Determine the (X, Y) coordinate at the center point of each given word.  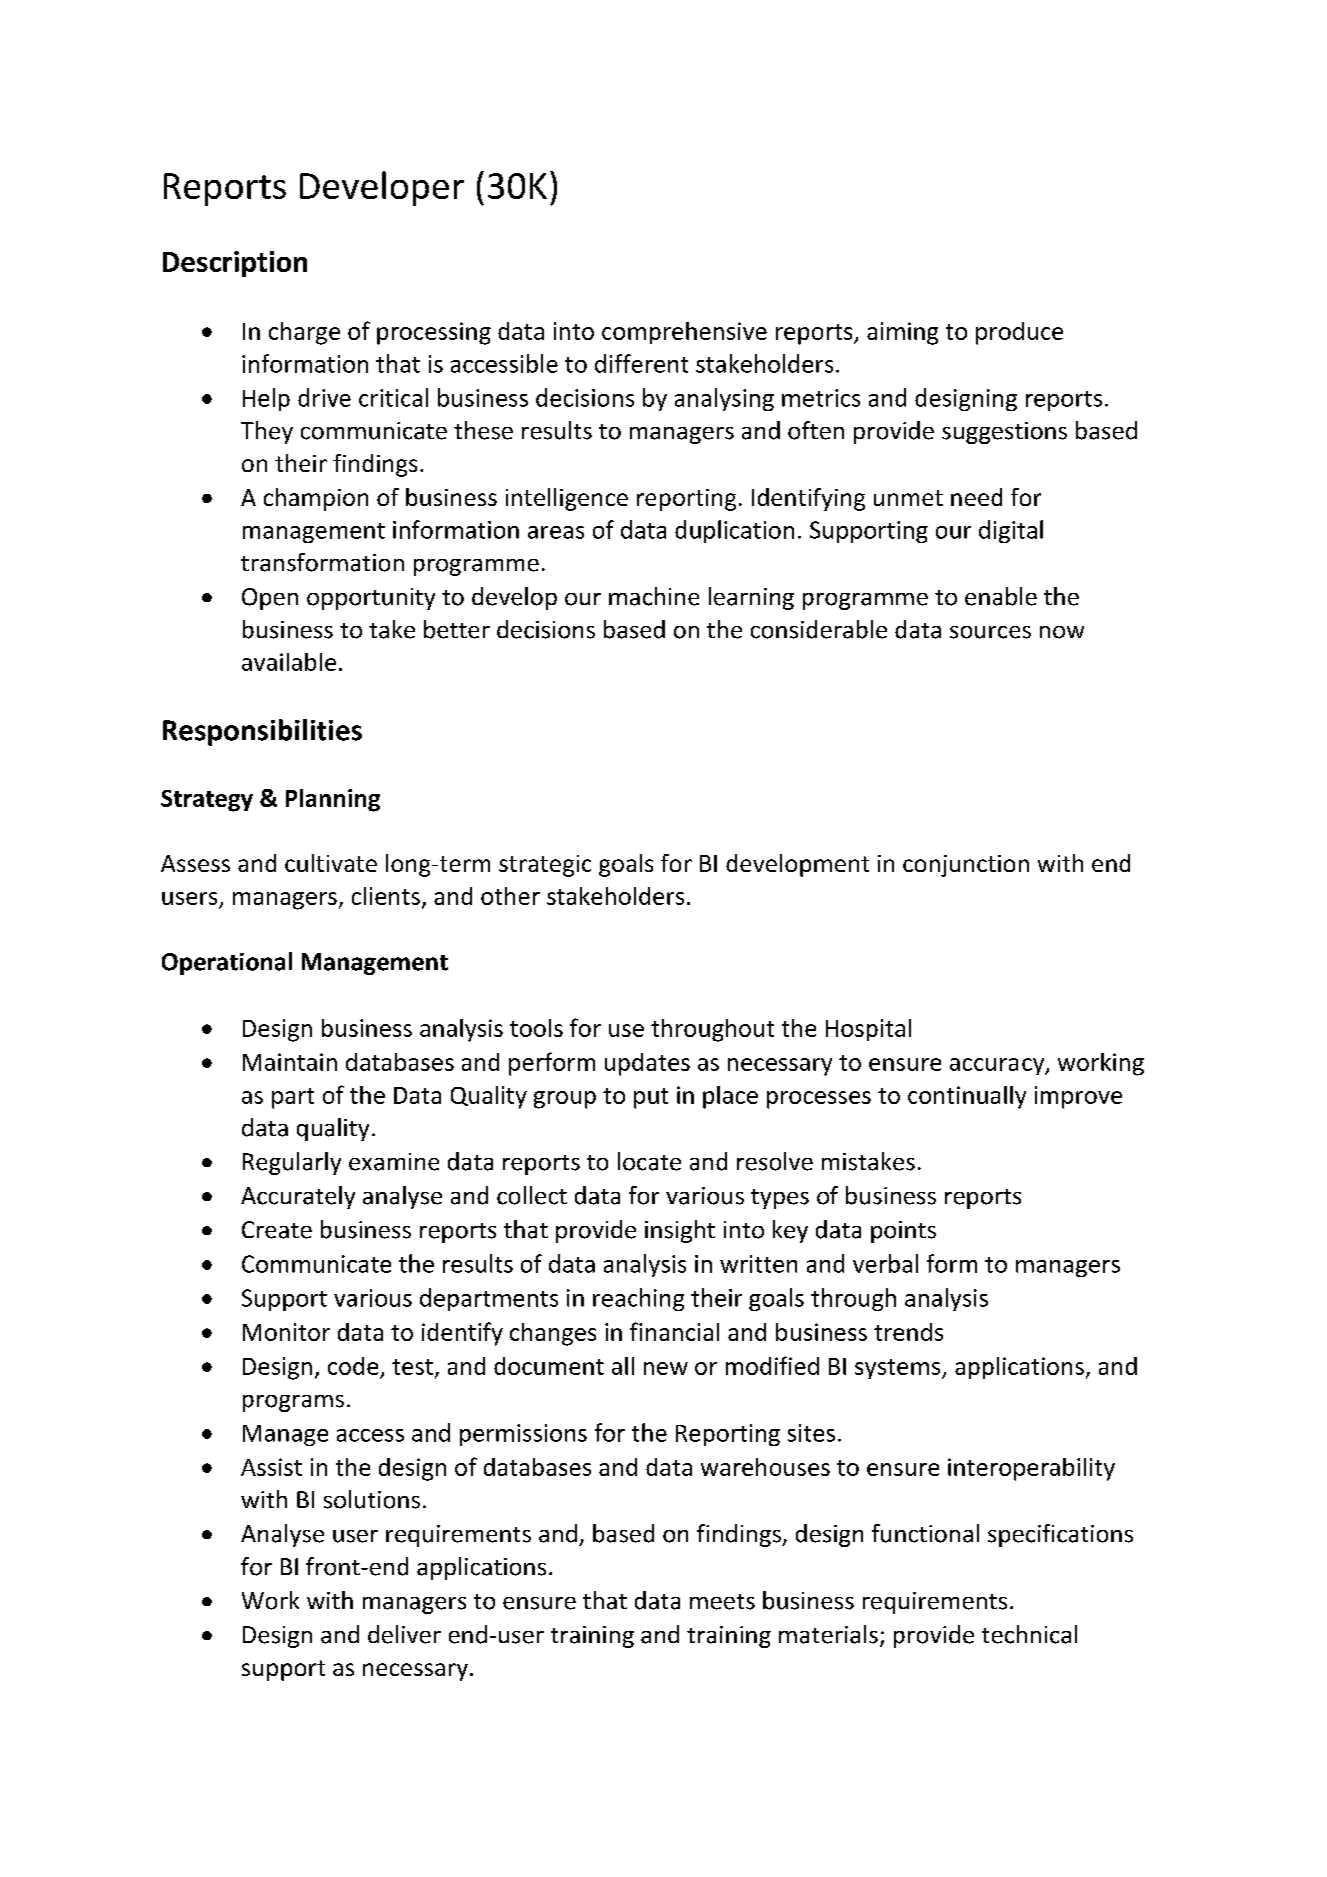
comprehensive (684, 333)
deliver (404, 1634)
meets (722, 1602)
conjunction (966, 866)
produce (1019, 333)
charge (304, 333)
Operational (227, 963)
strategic (545, 866)
